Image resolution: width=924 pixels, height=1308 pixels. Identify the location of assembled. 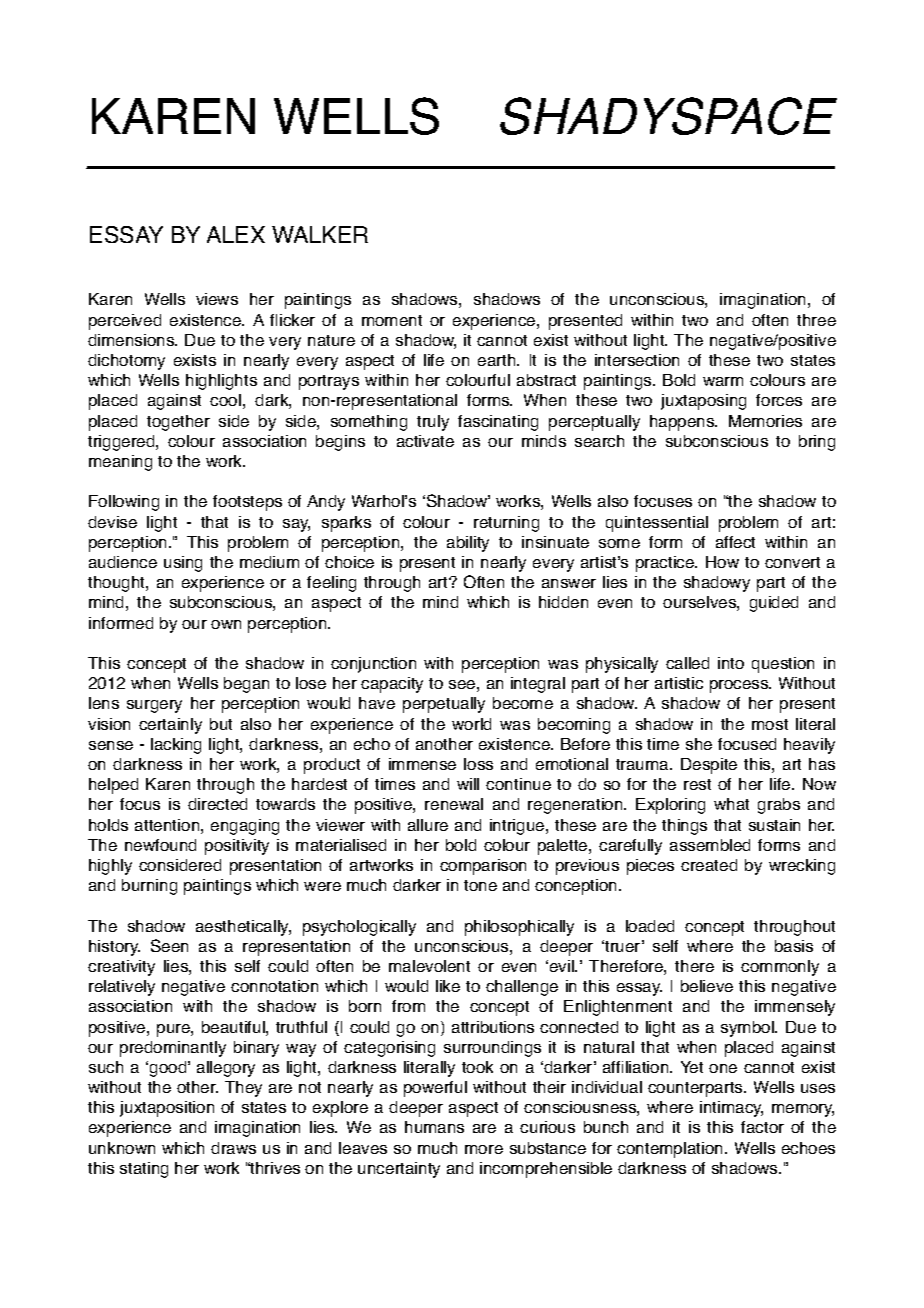
(710, 845).
